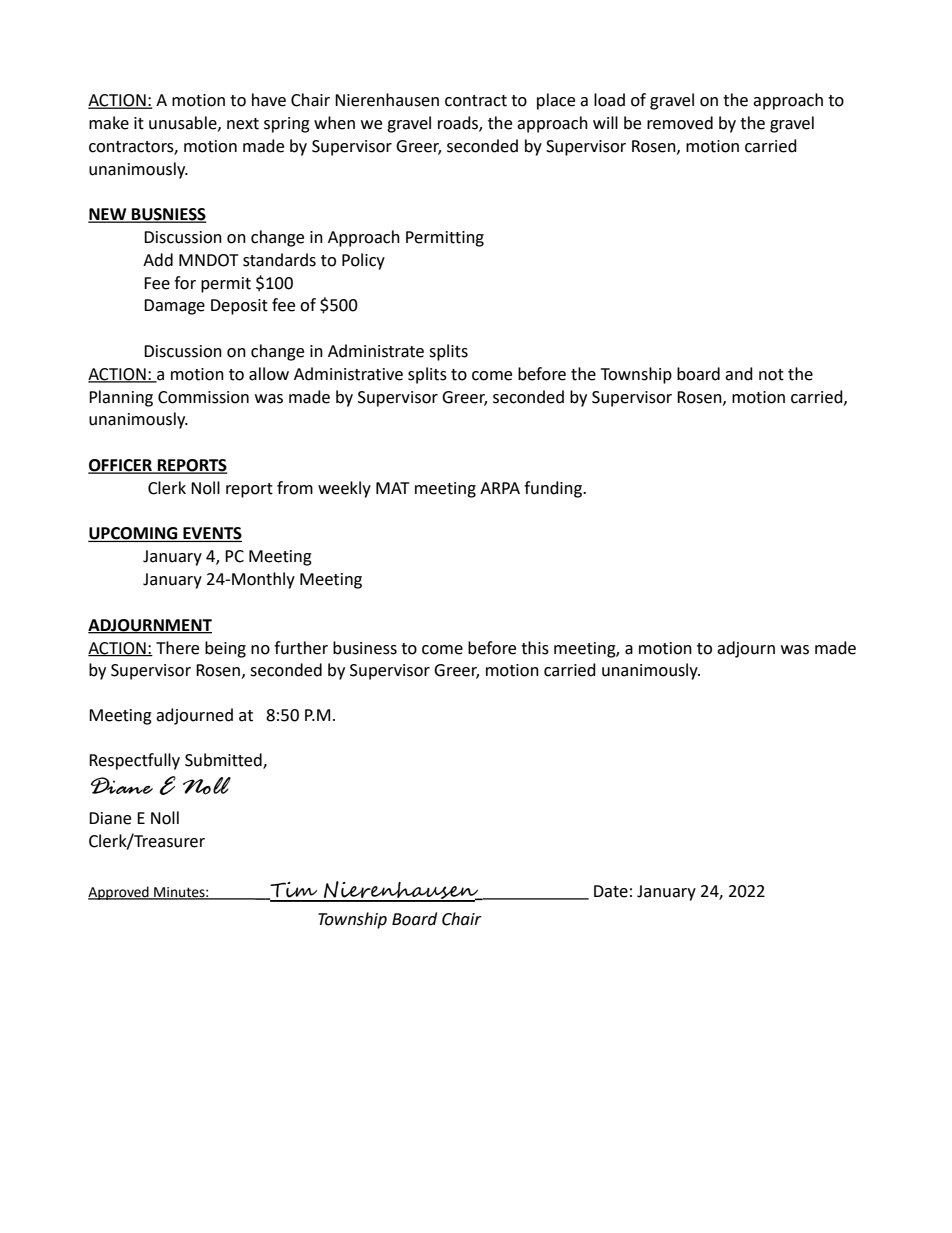  I want to click on when, so click(334, 123).
